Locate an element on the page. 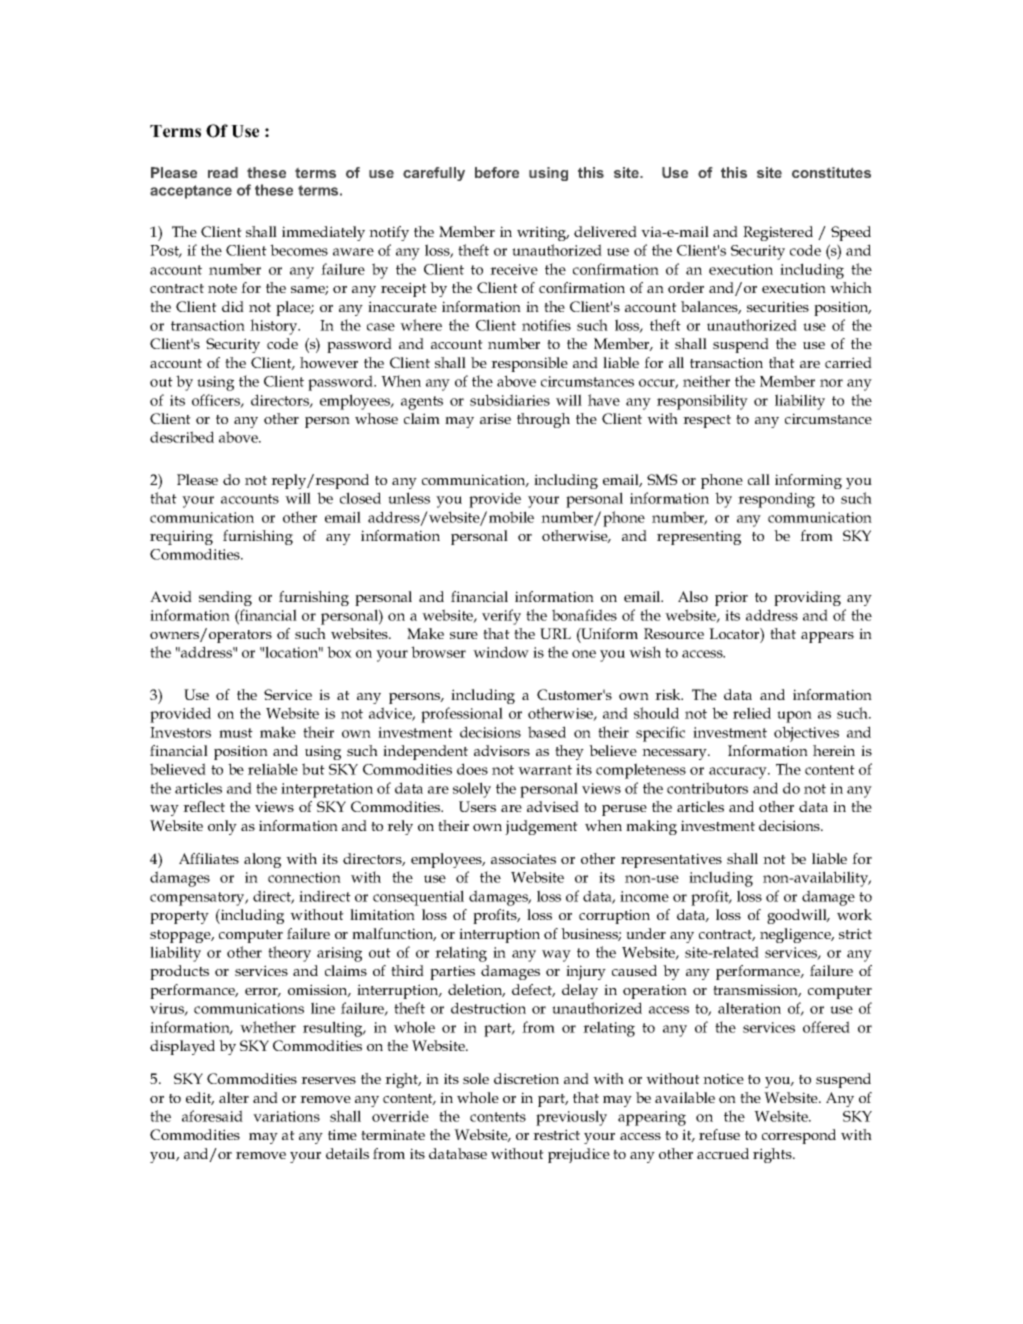  Registered is located at coordinates (778, 233).
